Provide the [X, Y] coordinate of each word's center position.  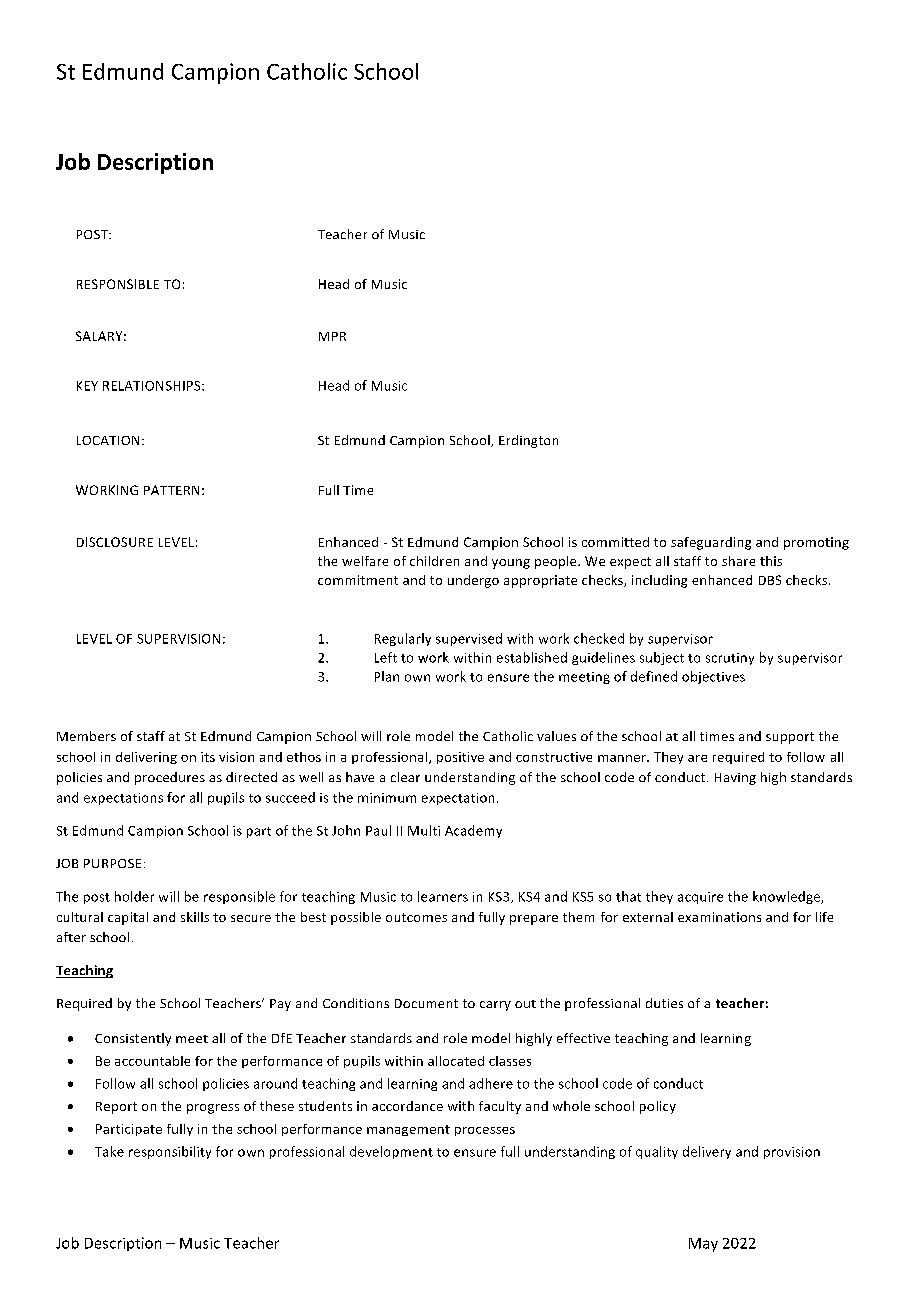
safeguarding [711, 543]
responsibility [170, 1152]
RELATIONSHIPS [153, 386]
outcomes [416, 917]
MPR [332, 336]
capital [128, 918]
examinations [719, 917]
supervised [469, 639]
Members [86, 736]
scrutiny [730, 659]
